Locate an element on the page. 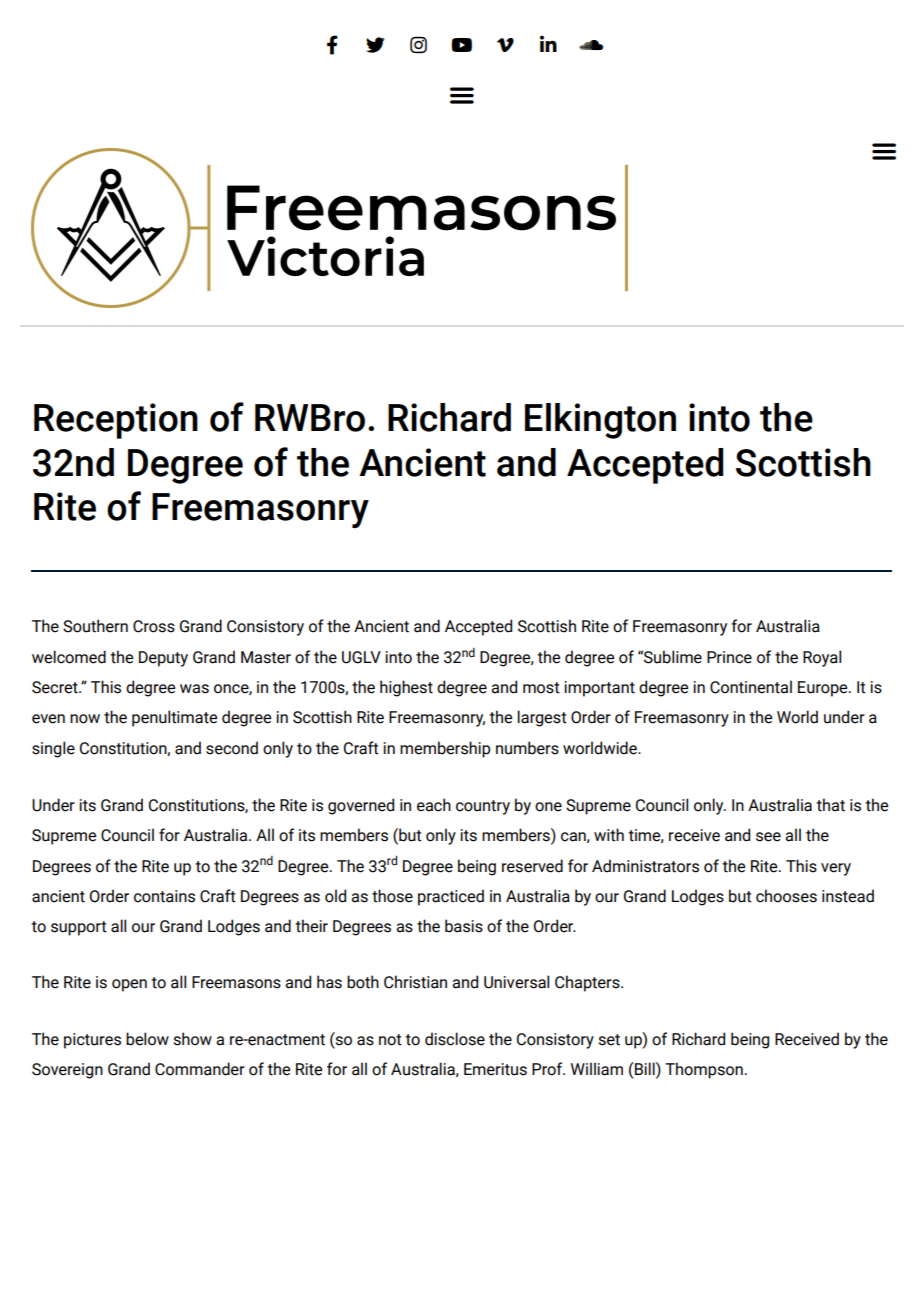  Cross is located at coordinates (154, 626).
